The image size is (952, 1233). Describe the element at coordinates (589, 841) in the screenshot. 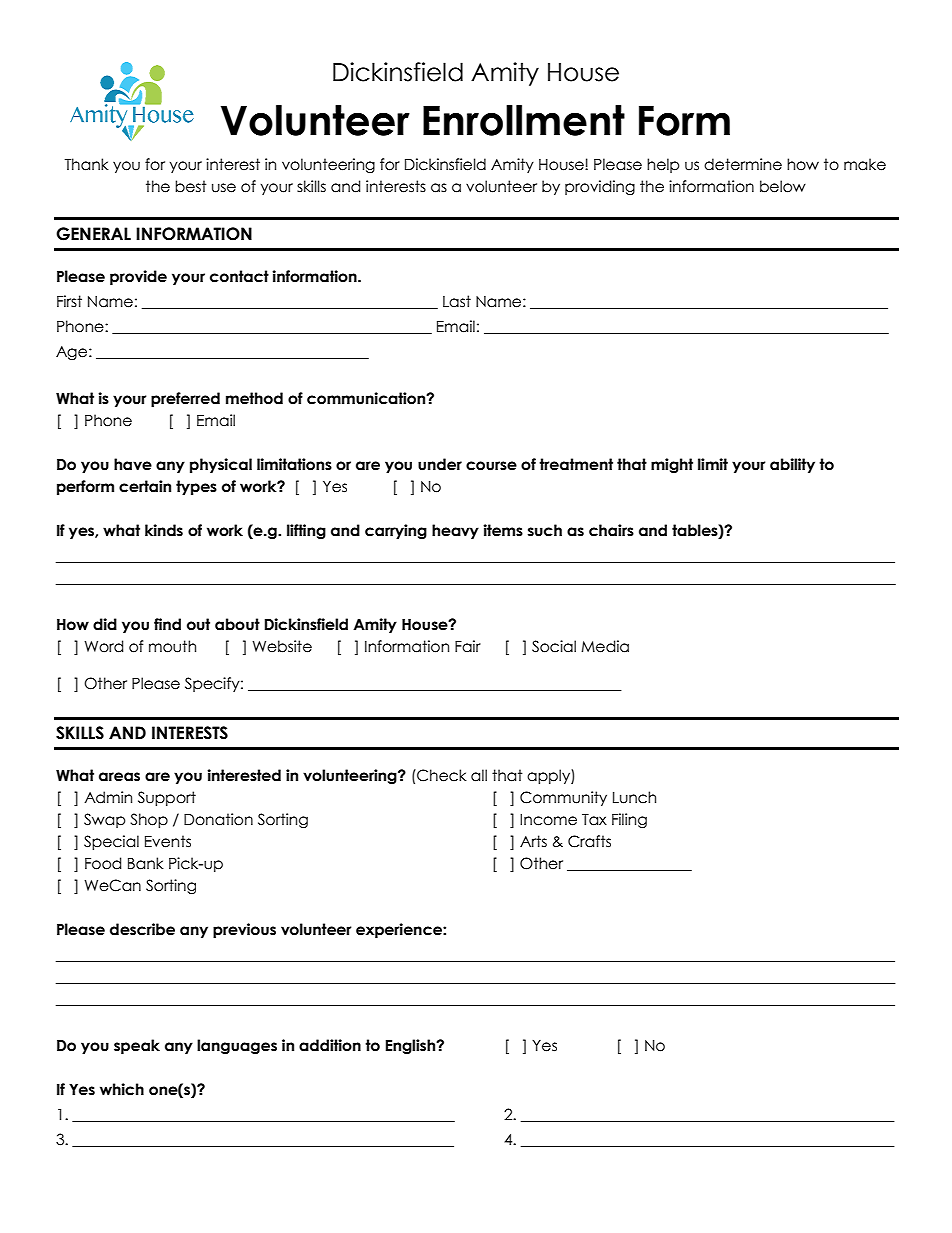

I see `Crafts` at that location.
